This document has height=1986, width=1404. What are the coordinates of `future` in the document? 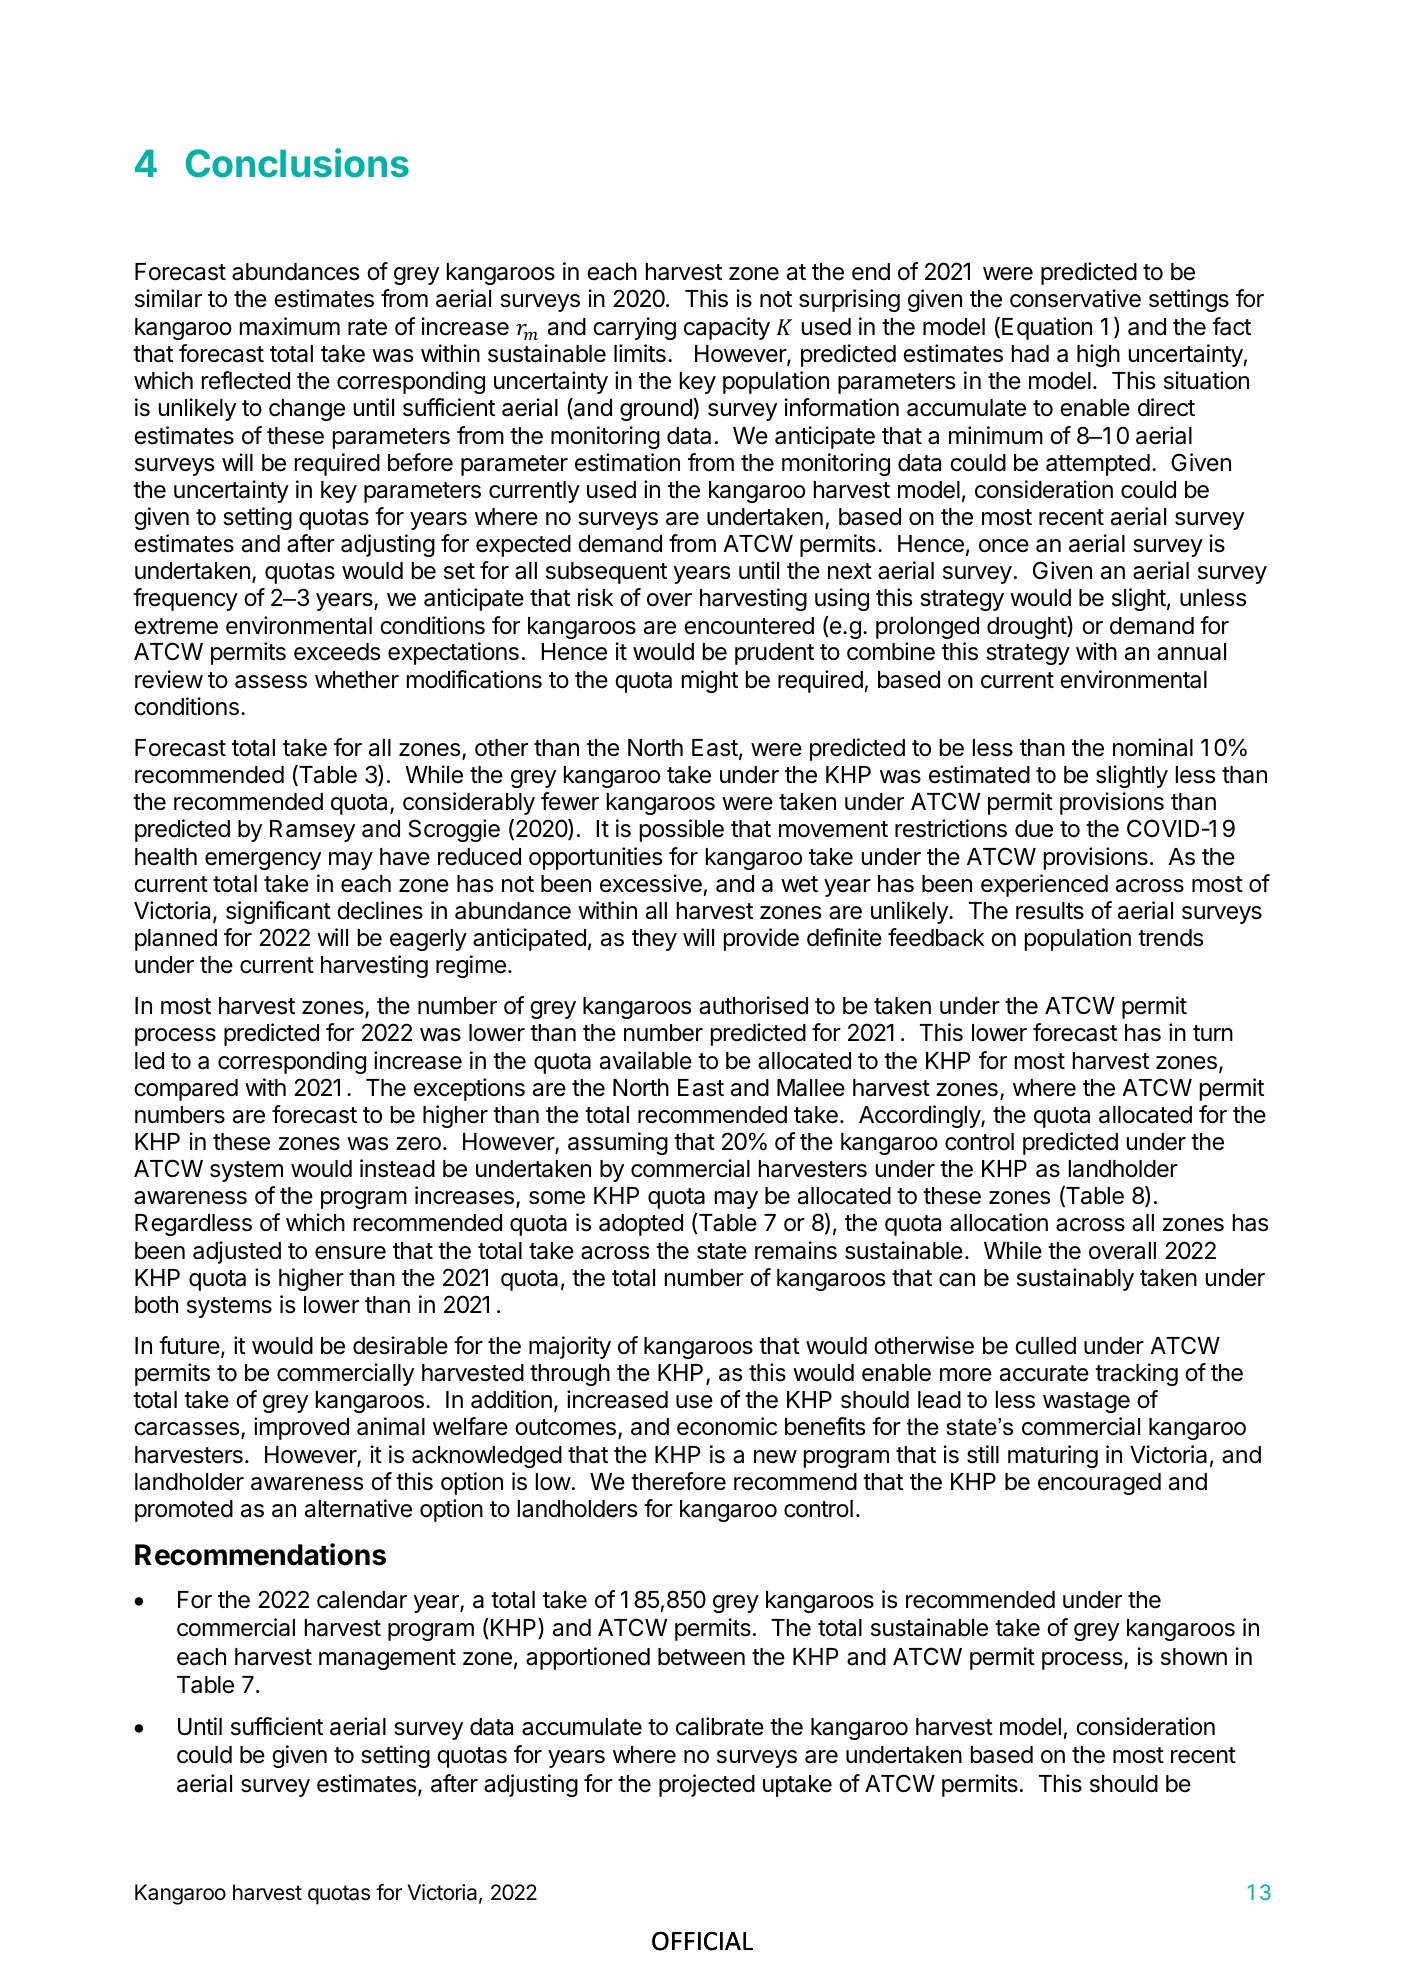 It's located at (189, 1345).
